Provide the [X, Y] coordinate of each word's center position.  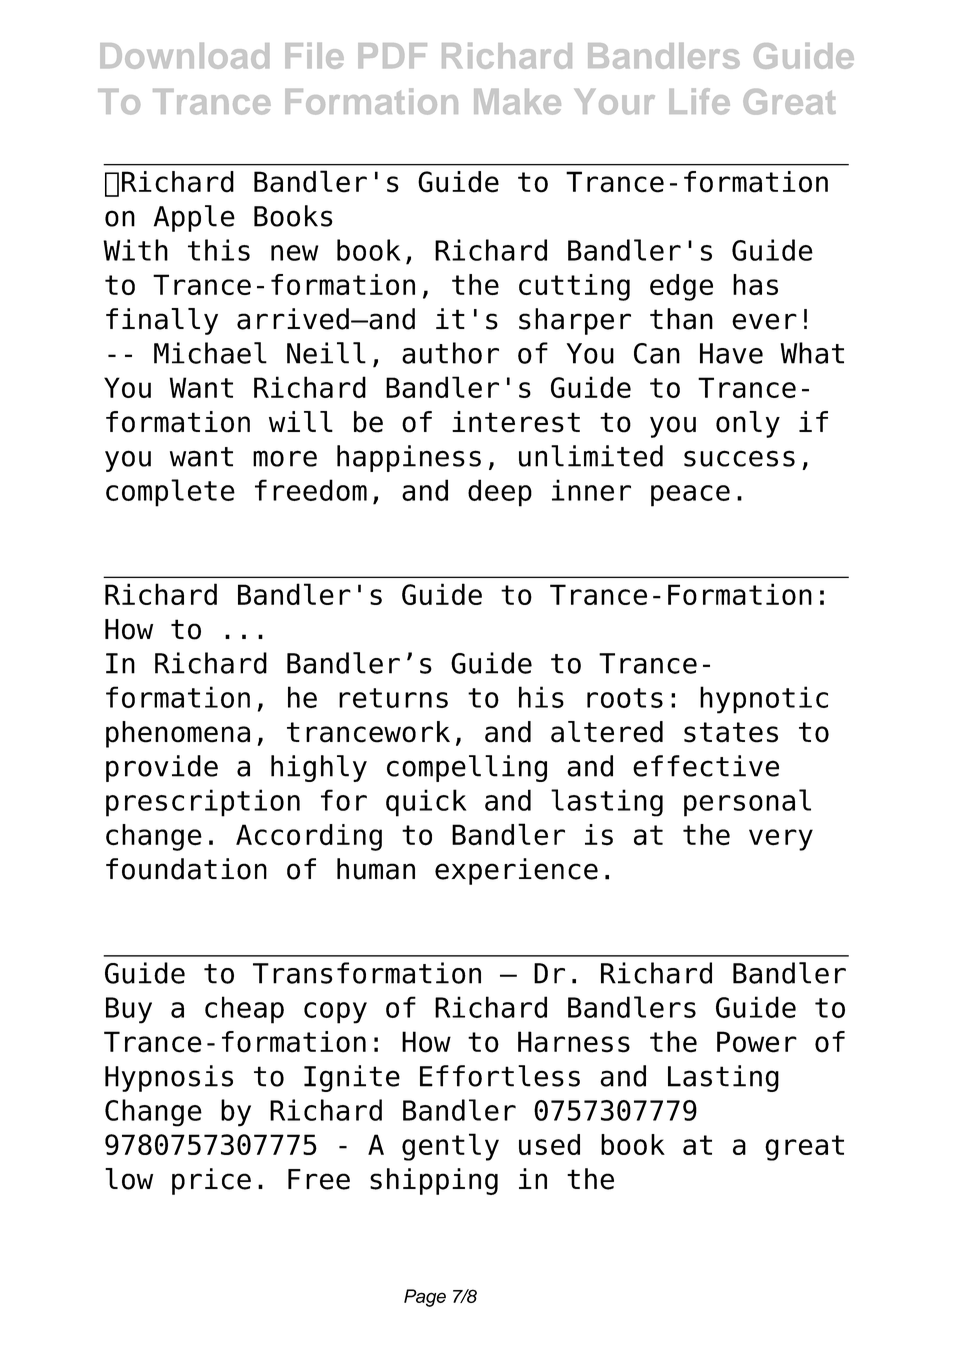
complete [170, 493]
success [739, 458]
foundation [186, 869]
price [211, 1181]
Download [184, 56]
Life [699, 101]
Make [517, 102]
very [781, 840]
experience [516, 871]
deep [500, 493]
